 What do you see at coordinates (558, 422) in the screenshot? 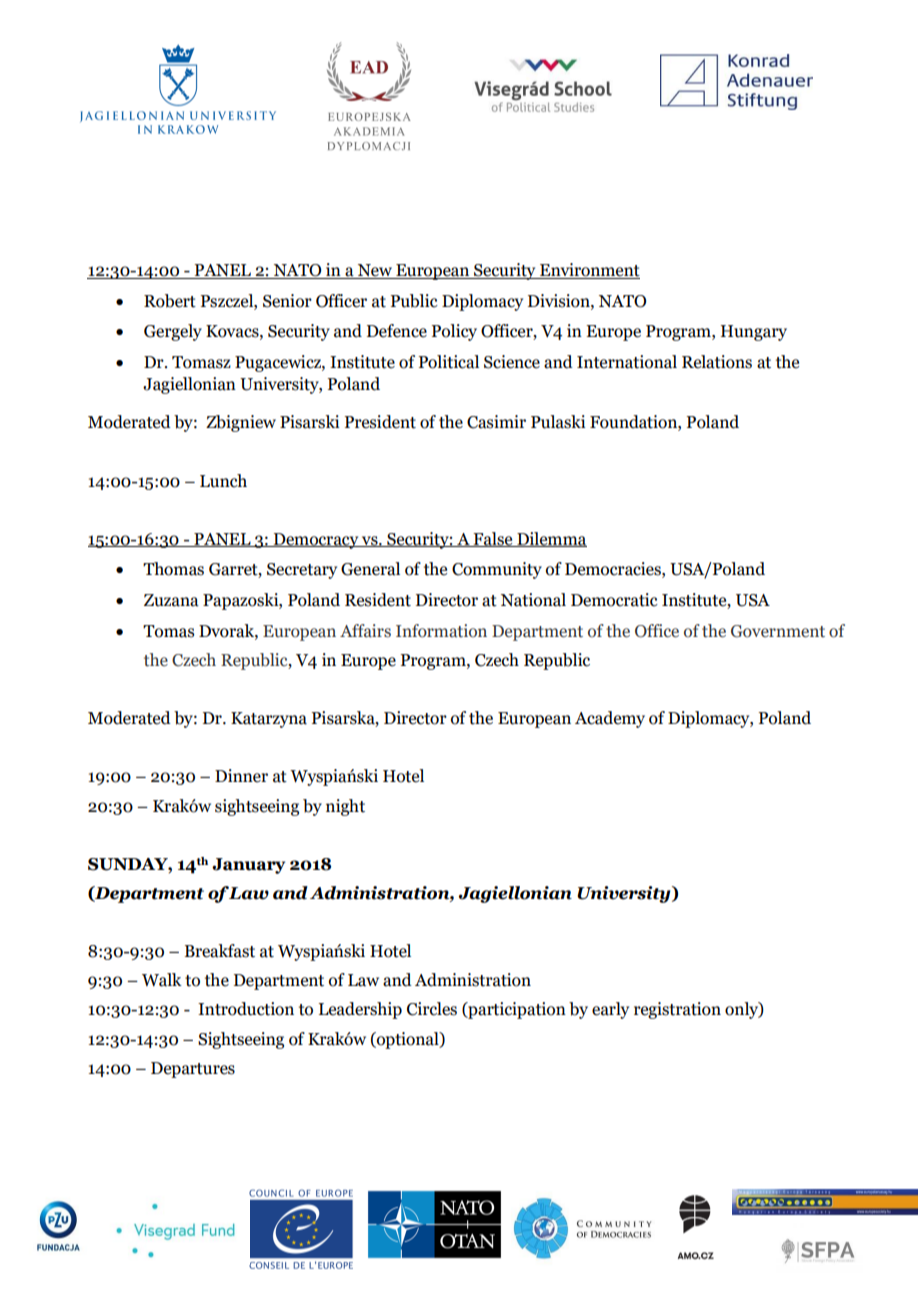
I see `Pulaski` at bounding box center [558, 422].
